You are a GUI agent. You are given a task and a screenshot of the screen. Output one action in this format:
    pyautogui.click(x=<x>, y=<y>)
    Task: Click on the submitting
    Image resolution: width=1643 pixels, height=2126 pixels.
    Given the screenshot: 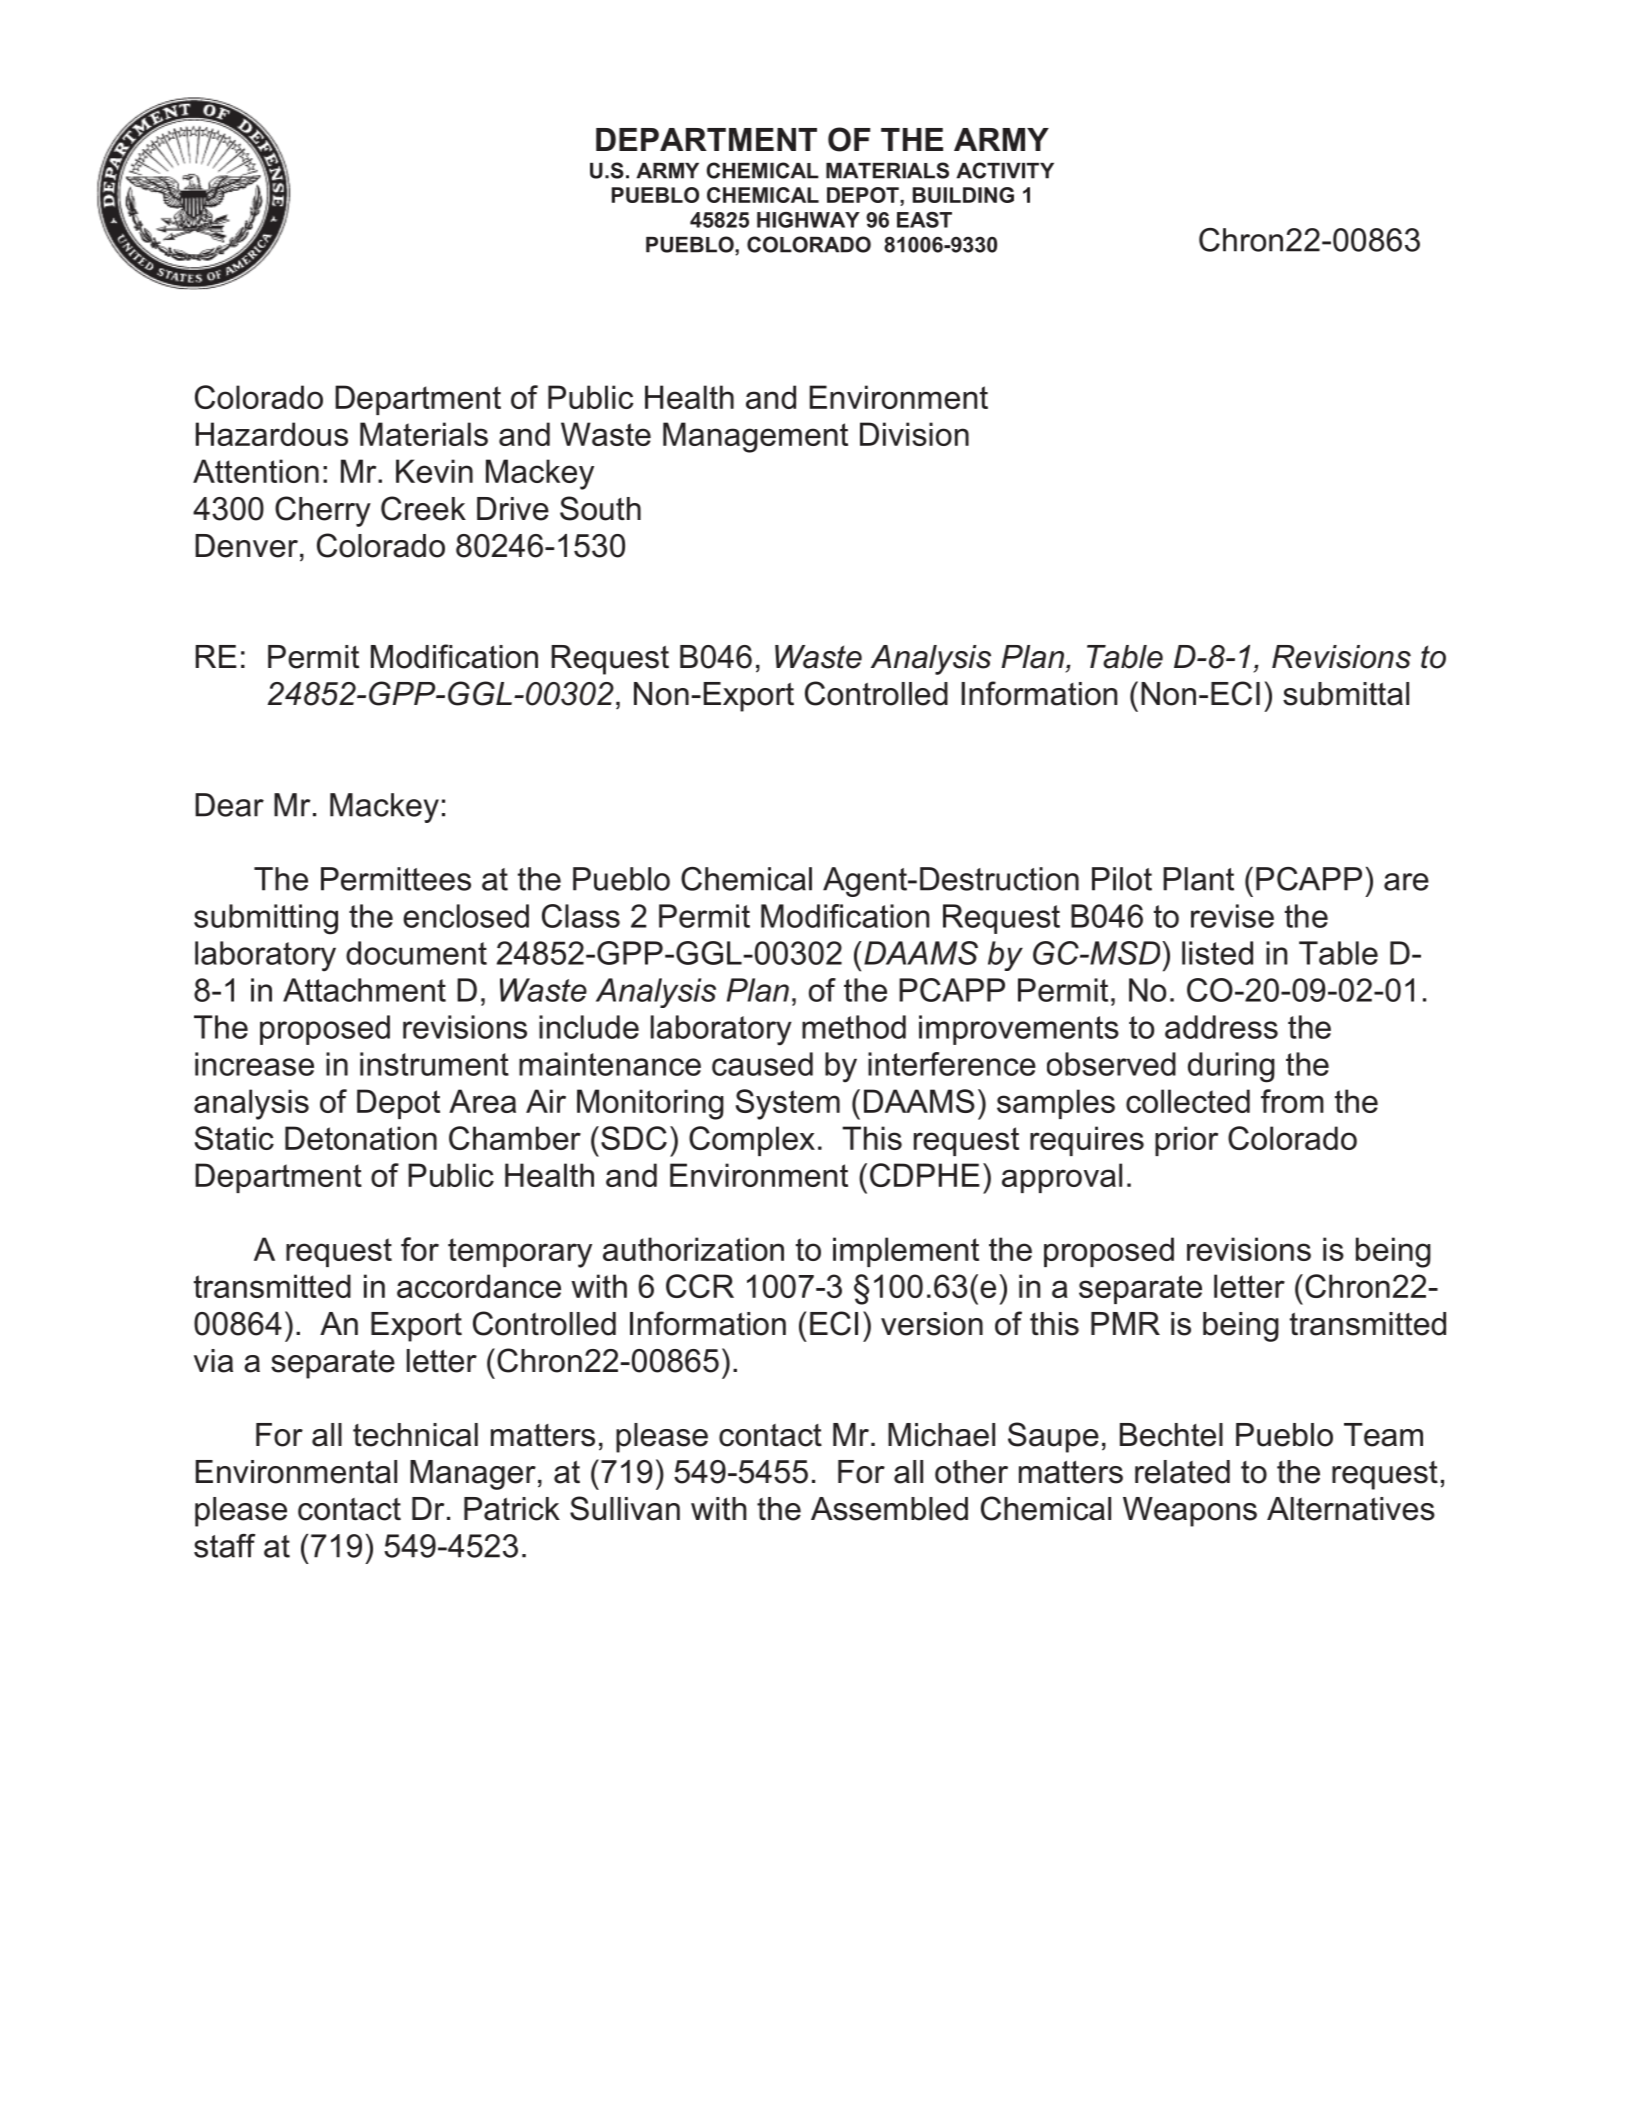 What is the action you would take?
    pyautogui.click(x=266, y=919)
